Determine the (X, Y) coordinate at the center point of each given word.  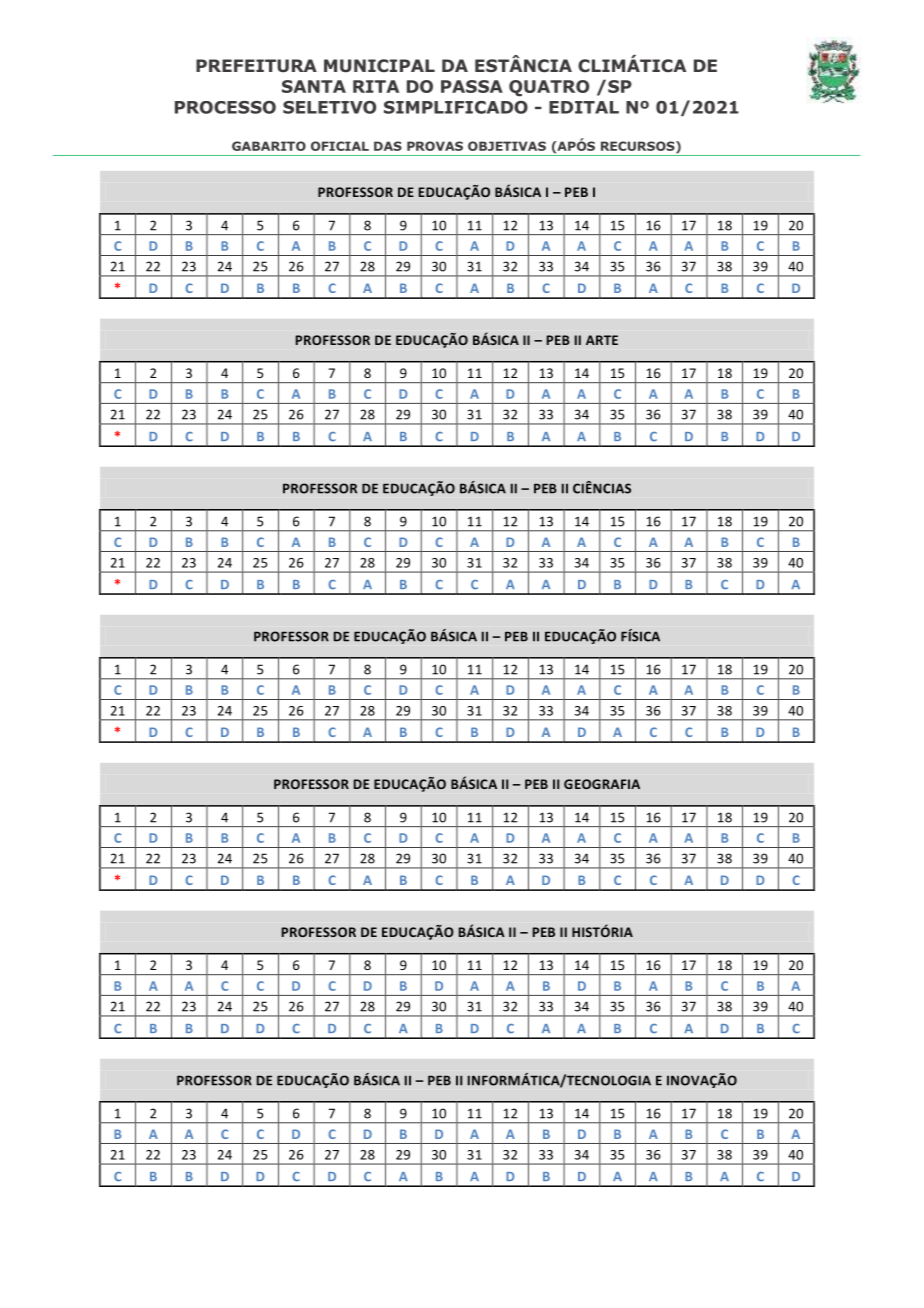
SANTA (314, 86)
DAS (388, 146)
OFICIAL (340, 146)
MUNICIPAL (379, 66)
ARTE (602, 340)
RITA (376, 86)
